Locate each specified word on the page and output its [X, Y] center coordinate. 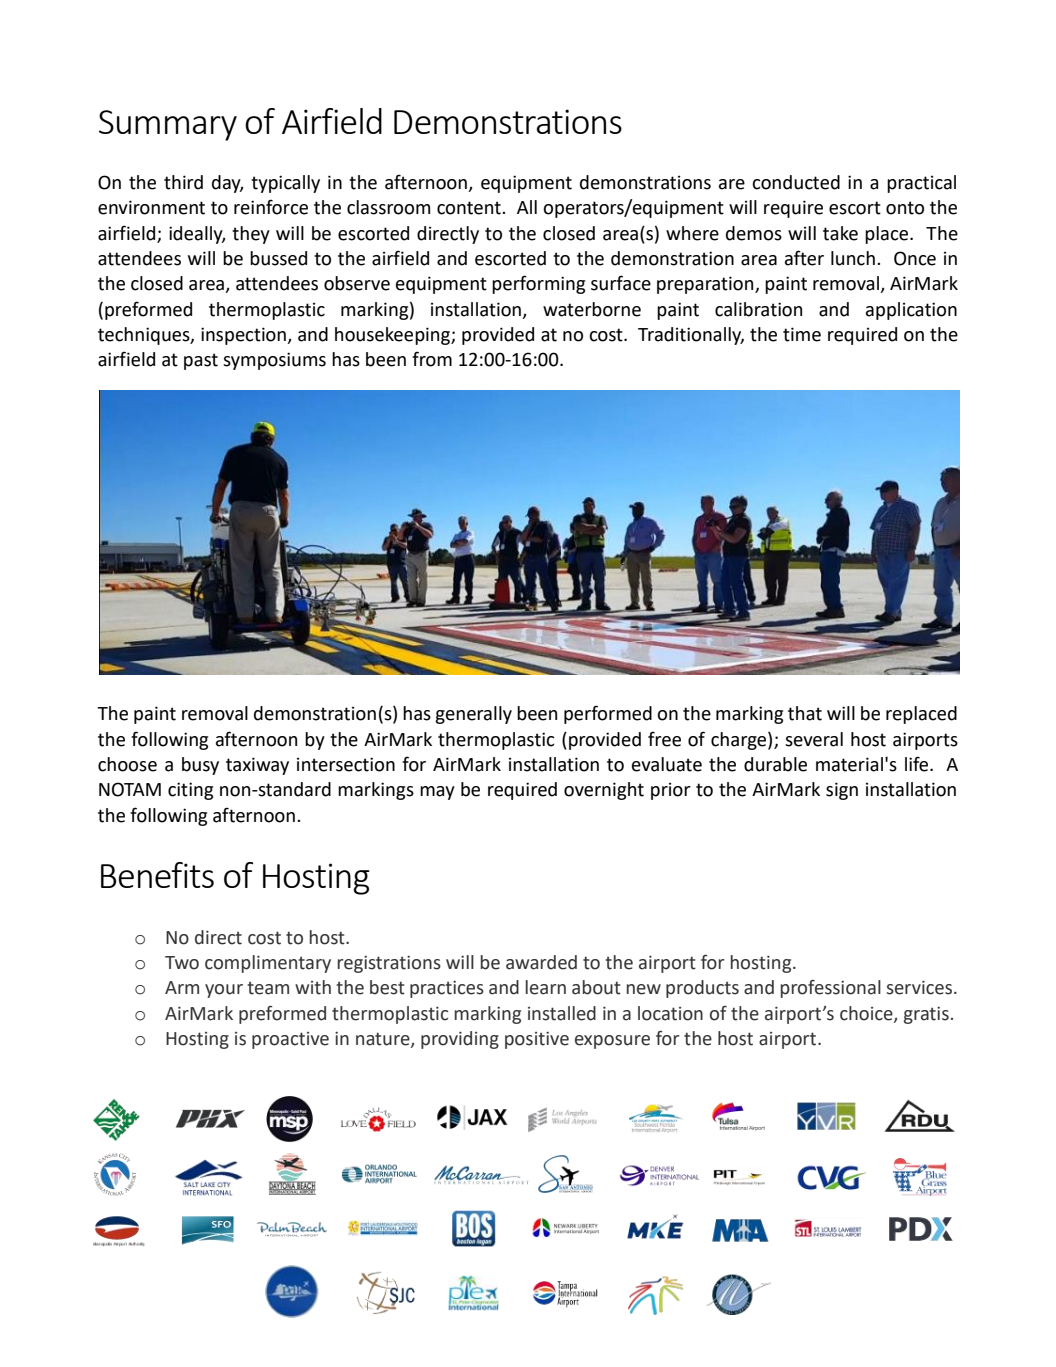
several [814, 739]
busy [200, 766]
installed [562, 1013]
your [224, 991]
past [201, 361]
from [432, 359]
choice [867, 1014]
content [470, 208]
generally [473, 715]
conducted [796, 182]
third [183, 182]
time [802, 334]
